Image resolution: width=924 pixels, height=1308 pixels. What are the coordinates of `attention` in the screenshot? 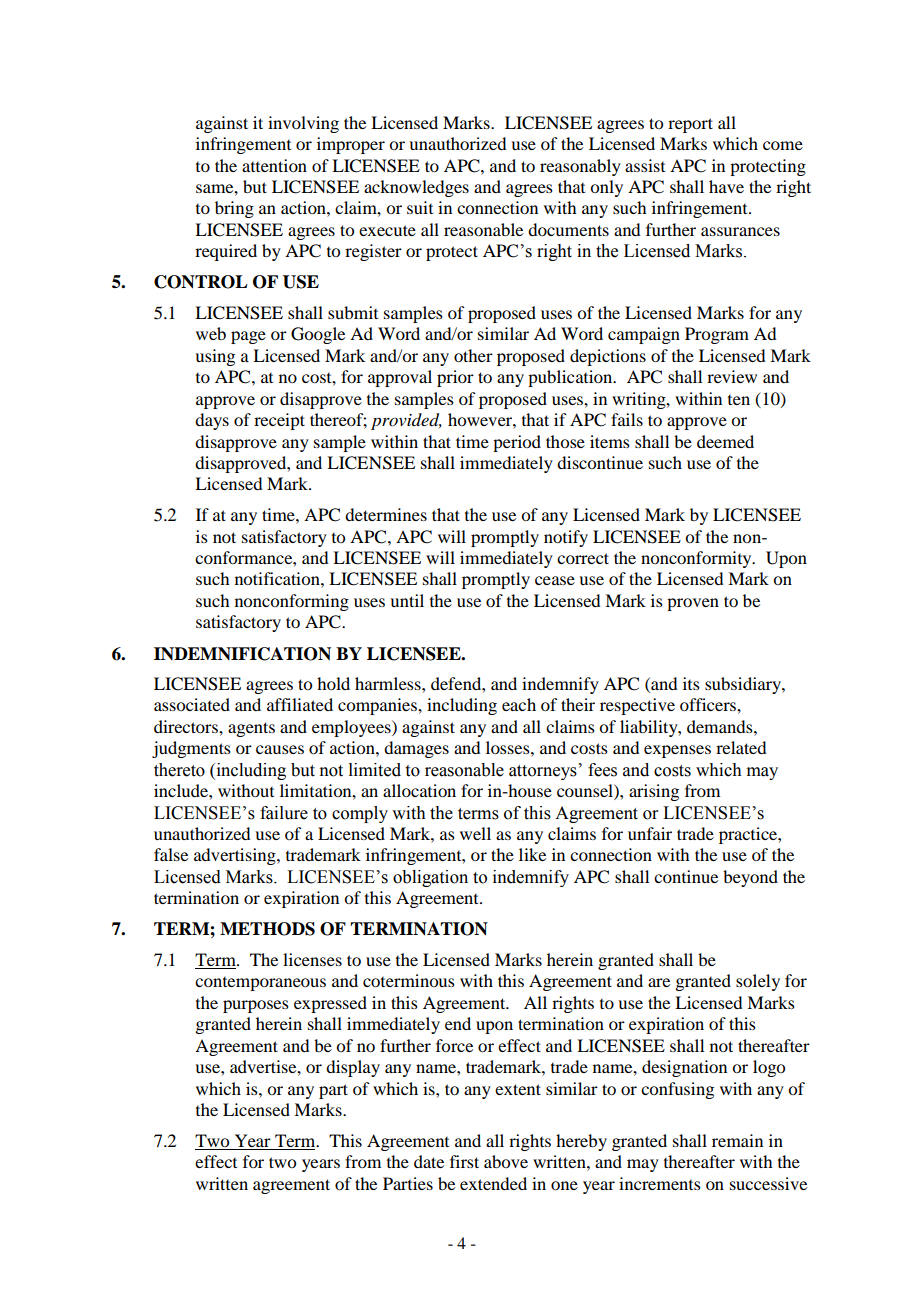 It's located at (274, 165).
